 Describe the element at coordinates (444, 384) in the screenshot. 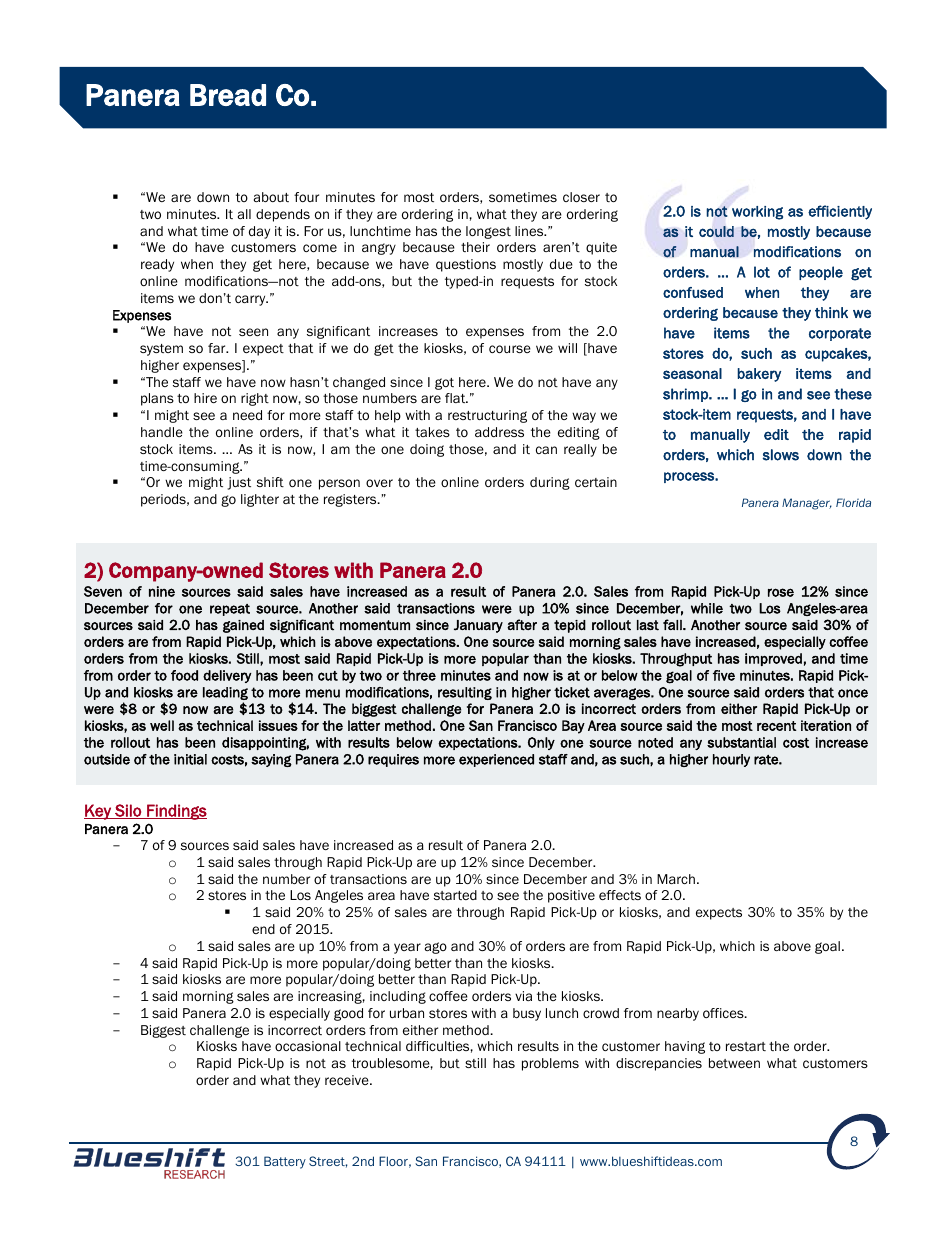

I see `got` at that location.
